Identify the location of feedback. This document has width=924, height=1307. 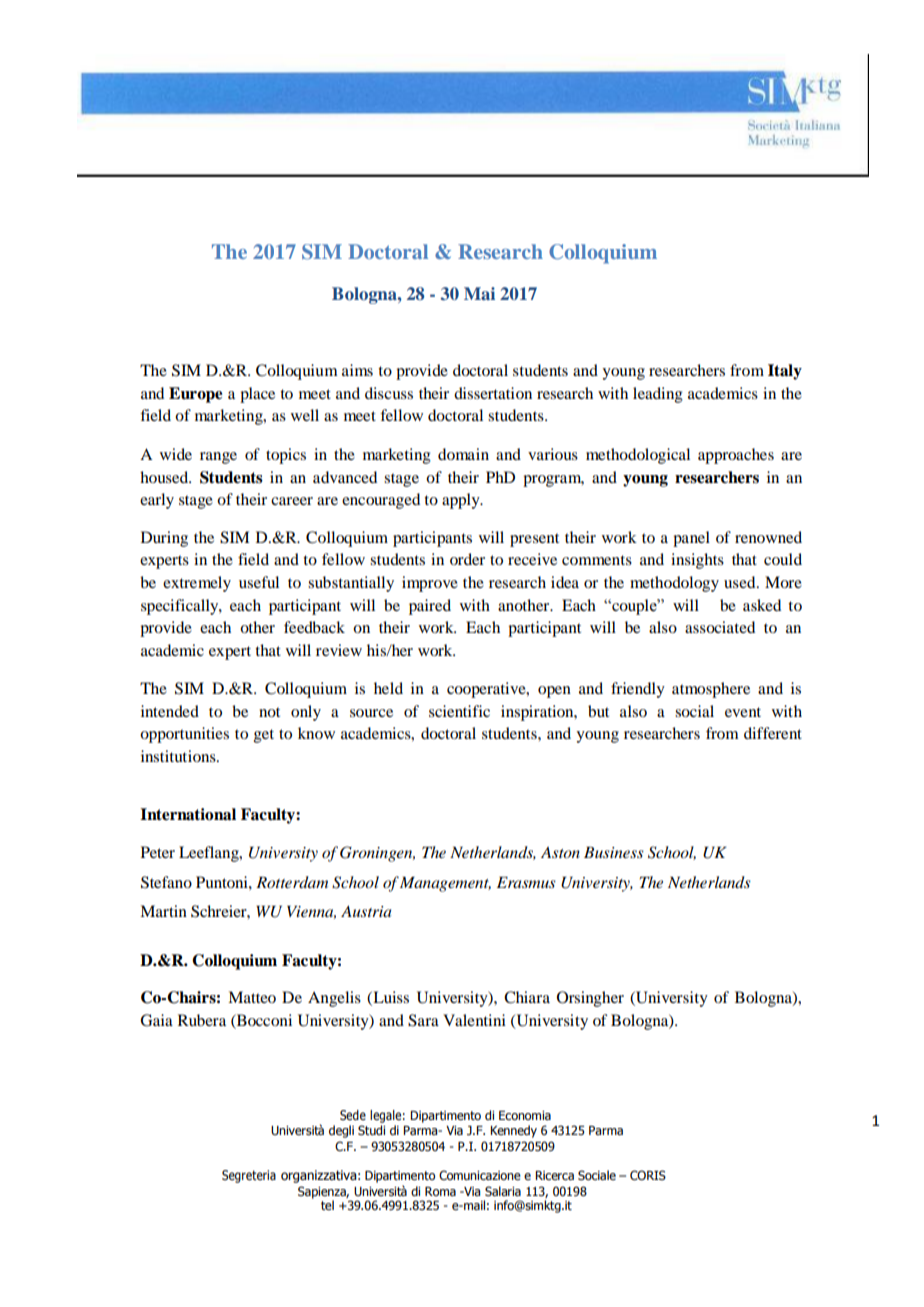
(314, 627).
